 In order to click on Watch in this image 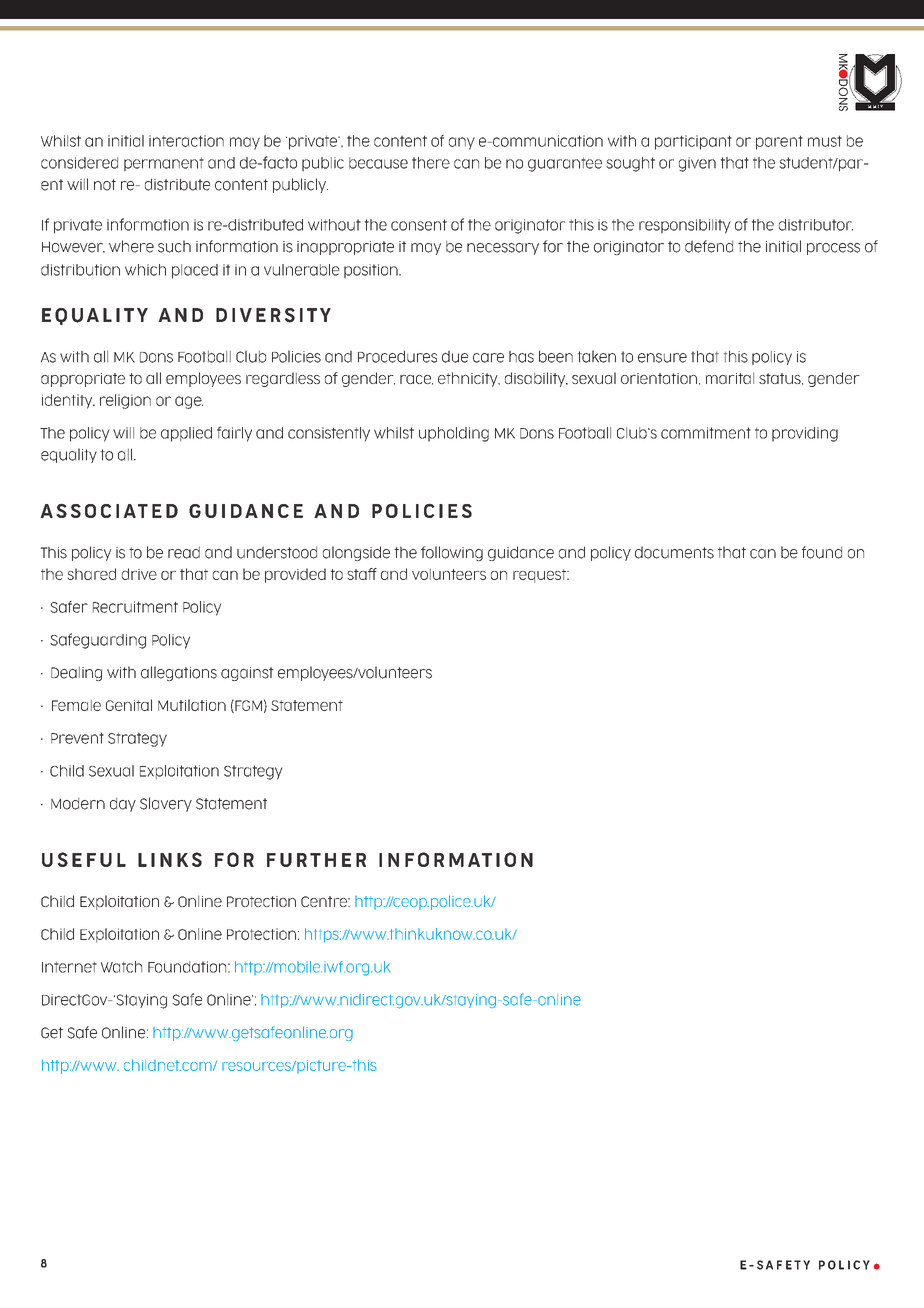, I will do `click(121, 967)`.
